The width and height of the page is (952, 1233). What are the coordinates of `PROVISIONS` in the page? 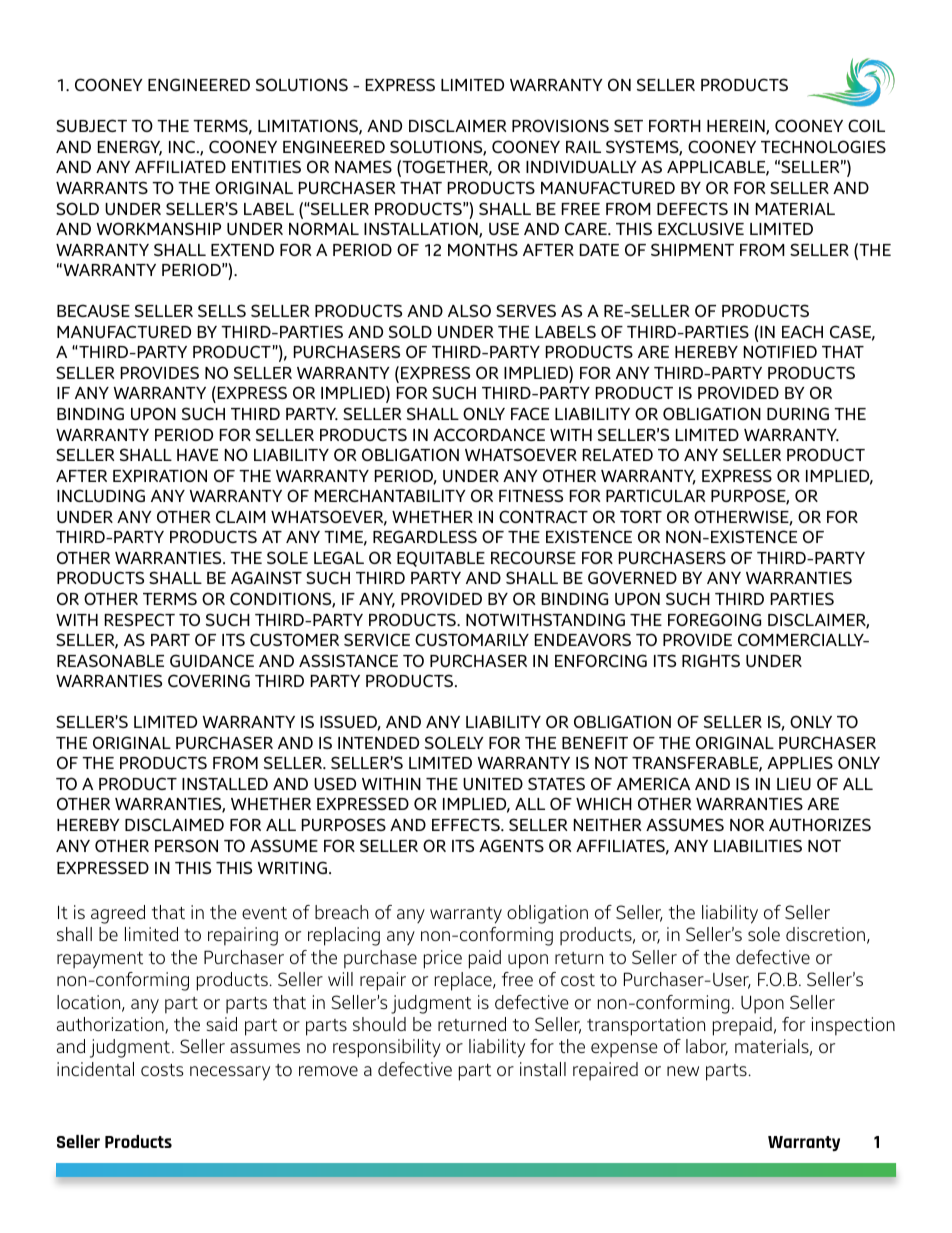 It's located at (560, 125).
